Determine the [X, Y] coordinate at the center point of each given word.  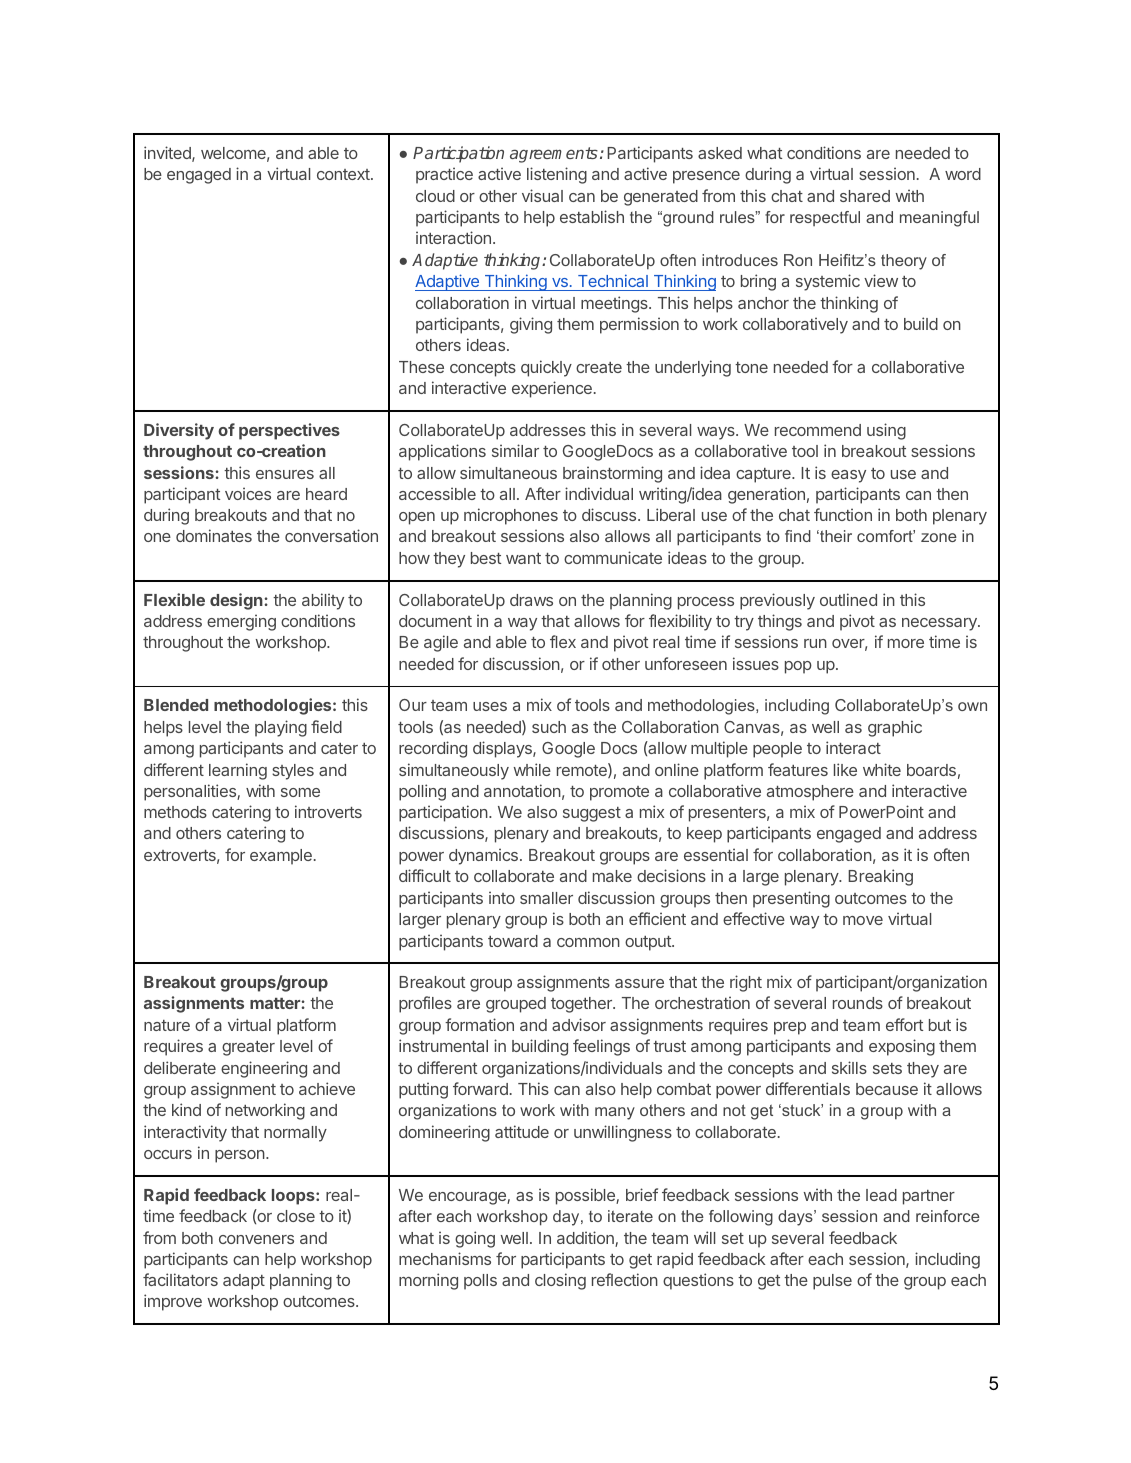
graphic [895, 728]
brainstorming [612, 474]
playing [281, 728]
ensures [285, 474]
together [582, 1005]
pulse [832, 1282]
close [296, 1216]
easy [848, 476]
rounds [858, 1003]
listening [557, 175]
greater [248, 1048]
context [344, 174]
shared [865, 196]
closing [560, 1281]
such [549, 727]
